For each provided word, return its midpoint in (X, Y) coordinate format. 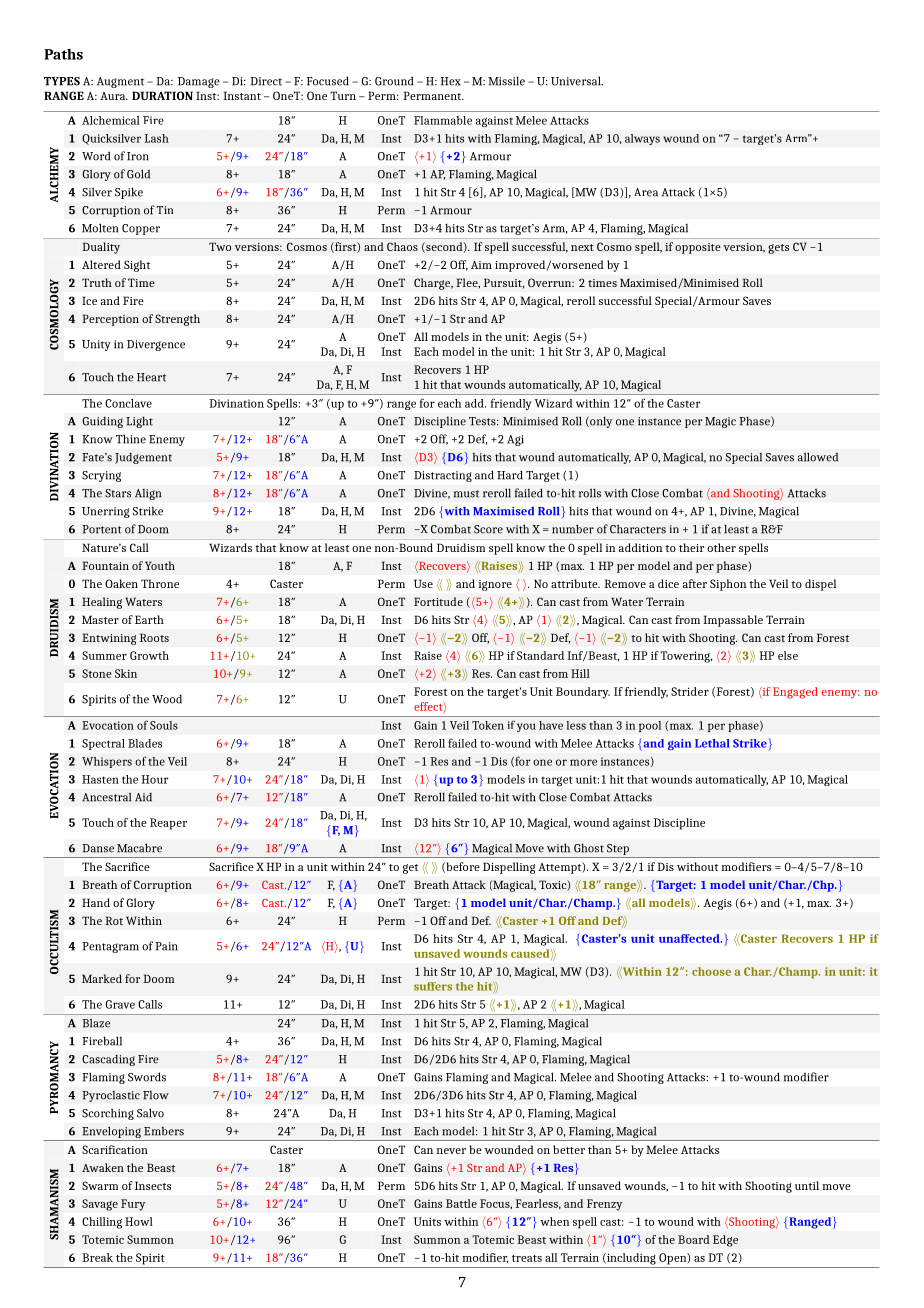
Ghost (589, 848)
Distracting (443, 476)
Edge (725, 1241)
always (642, 140)
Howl (139, 1221)
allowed (818, 457)
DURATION (162, 95)
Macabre (139, 848)
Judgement (143, 458)
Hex (450, 81)
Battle (461, 1203)
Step (618, 849)
